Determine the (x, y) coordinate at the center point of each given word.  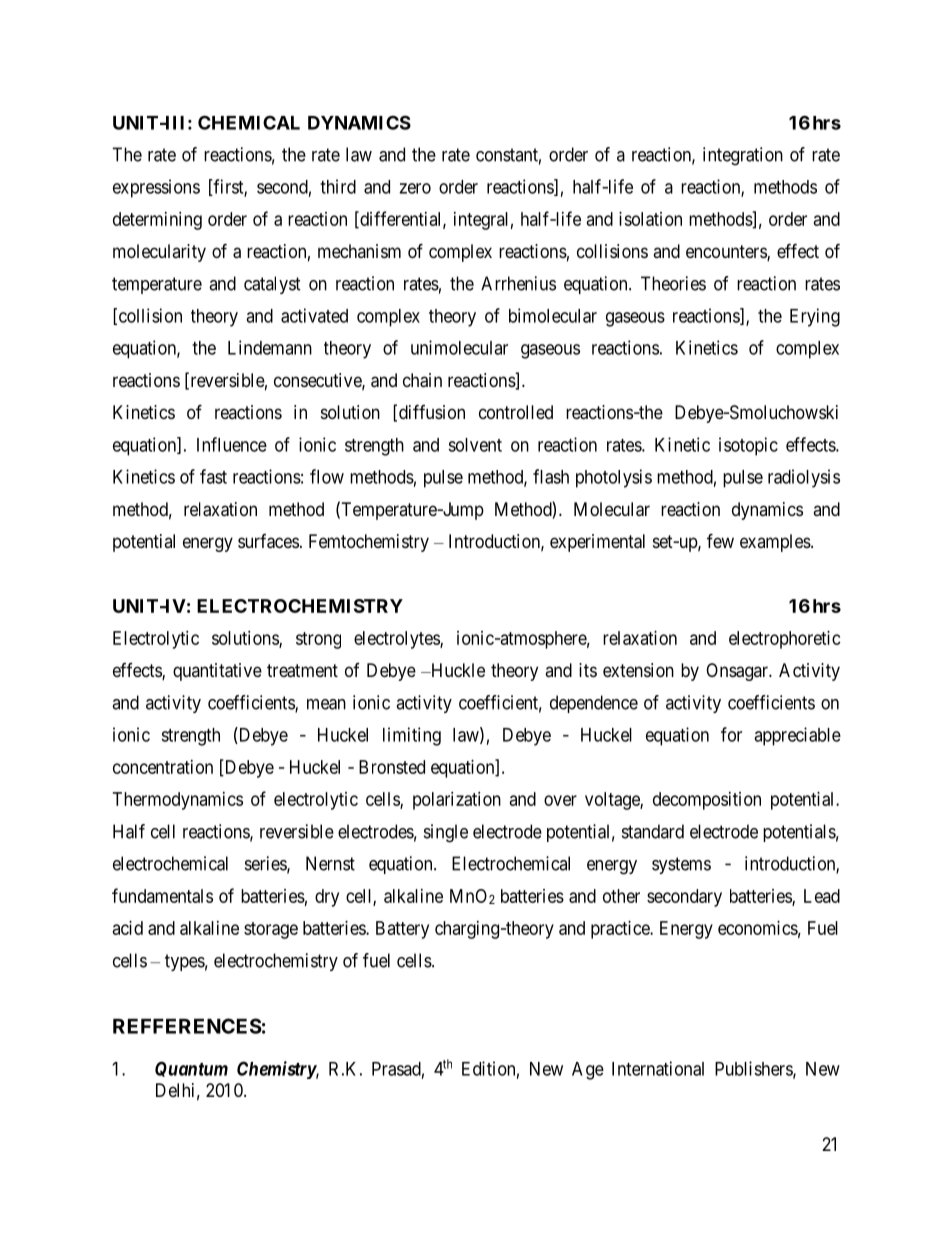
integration (743, 156)
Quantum (191, 1069)
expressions (156, 188)
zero (415, 188)
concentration (163, 767)
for (731, 734)
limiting (412, 736)
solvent (475, 445)
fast (213, 476)
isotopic (748, 446)
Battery (402, 930)
